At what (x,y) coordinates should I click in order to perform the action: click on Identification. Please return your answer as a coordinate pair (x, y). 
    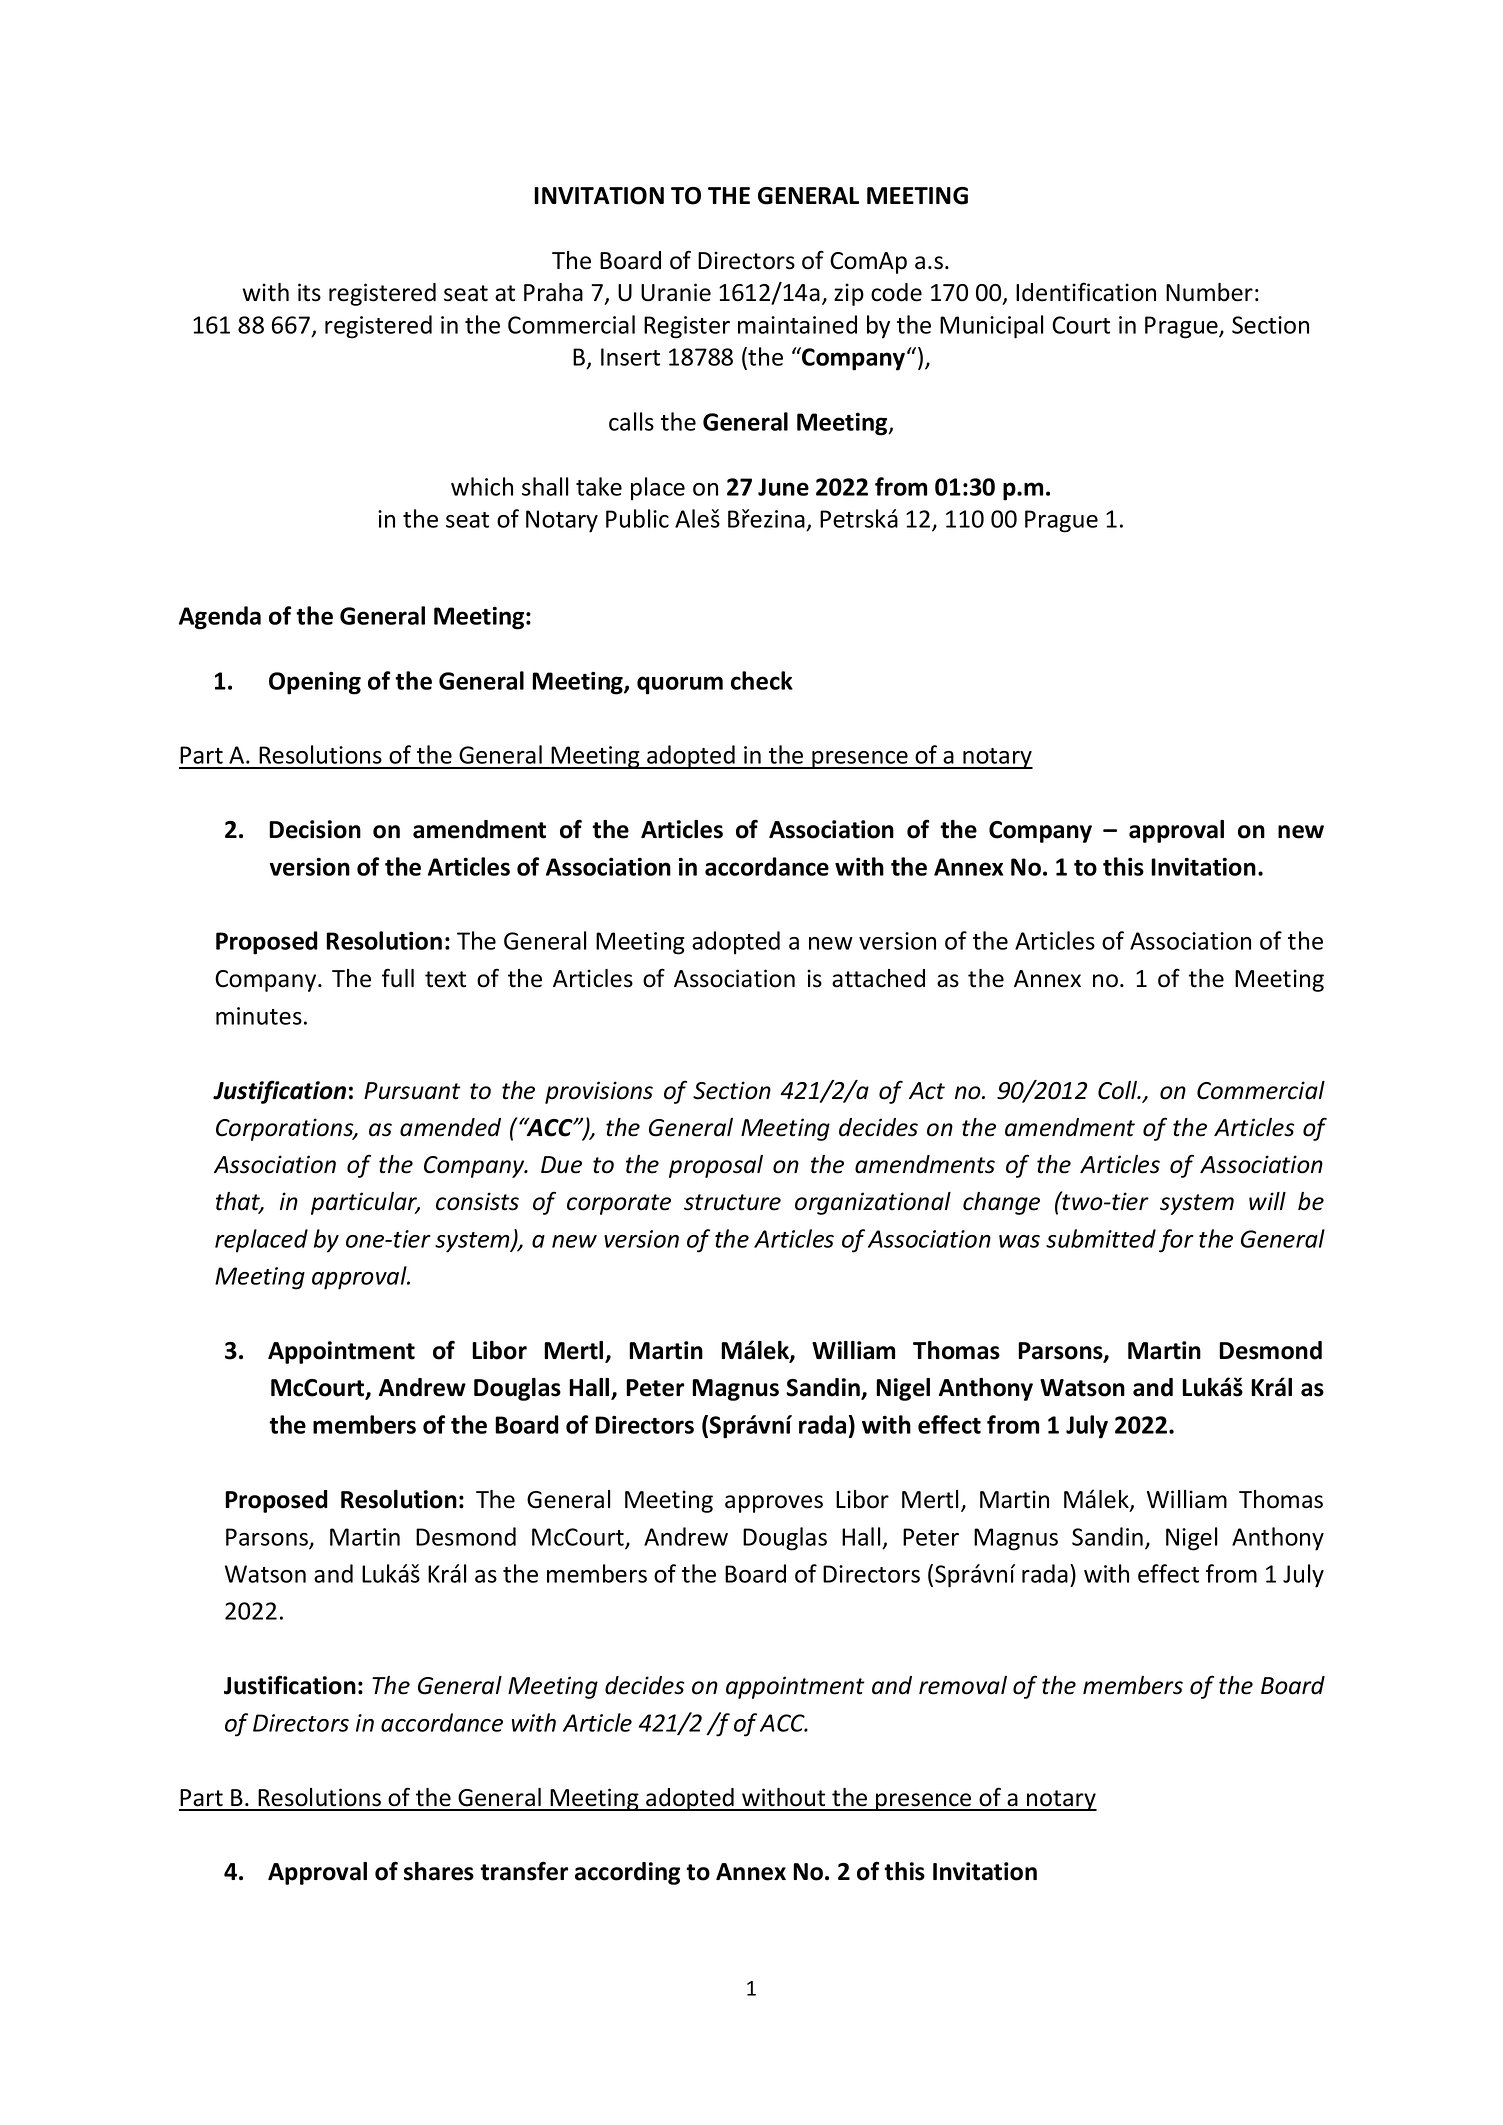
    Looking at the image, I should click on (1086, 292).
